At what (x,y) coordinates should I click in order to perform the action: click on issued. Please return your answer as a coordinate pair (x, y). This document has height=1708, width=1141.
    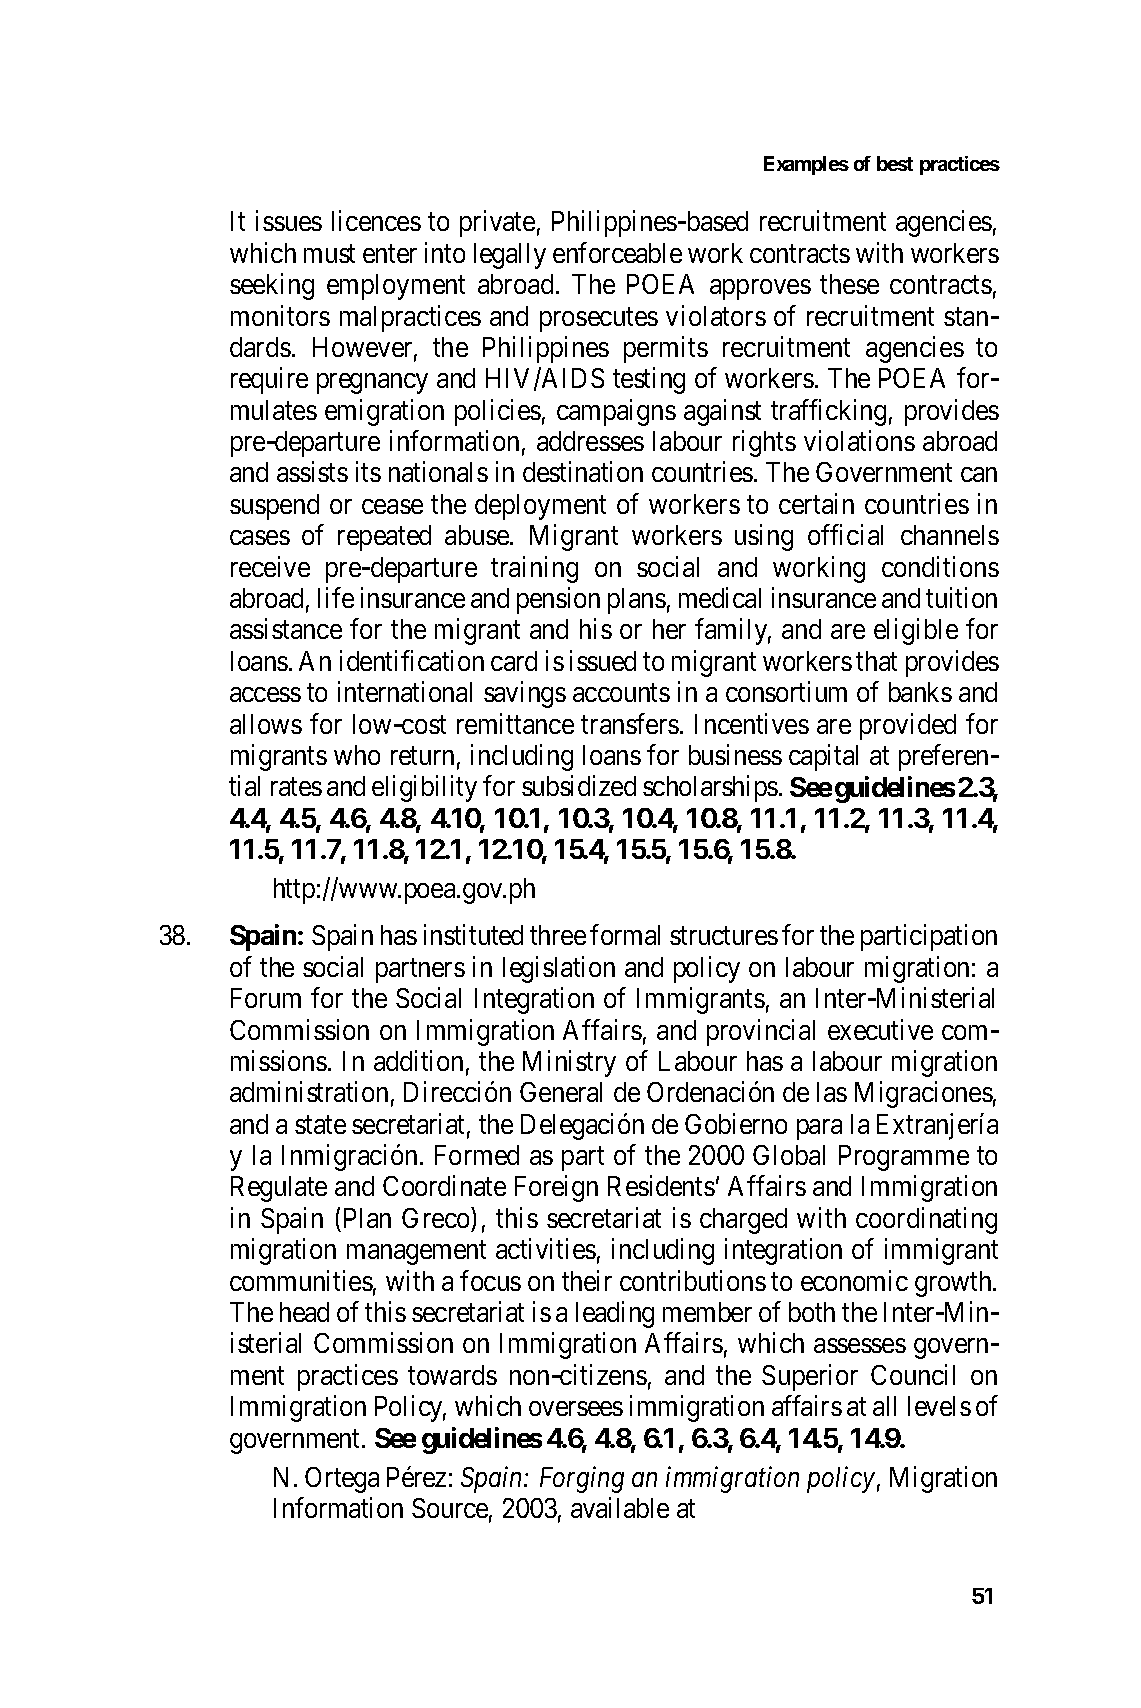
    Looking at the image, I should click on (603, 660).
